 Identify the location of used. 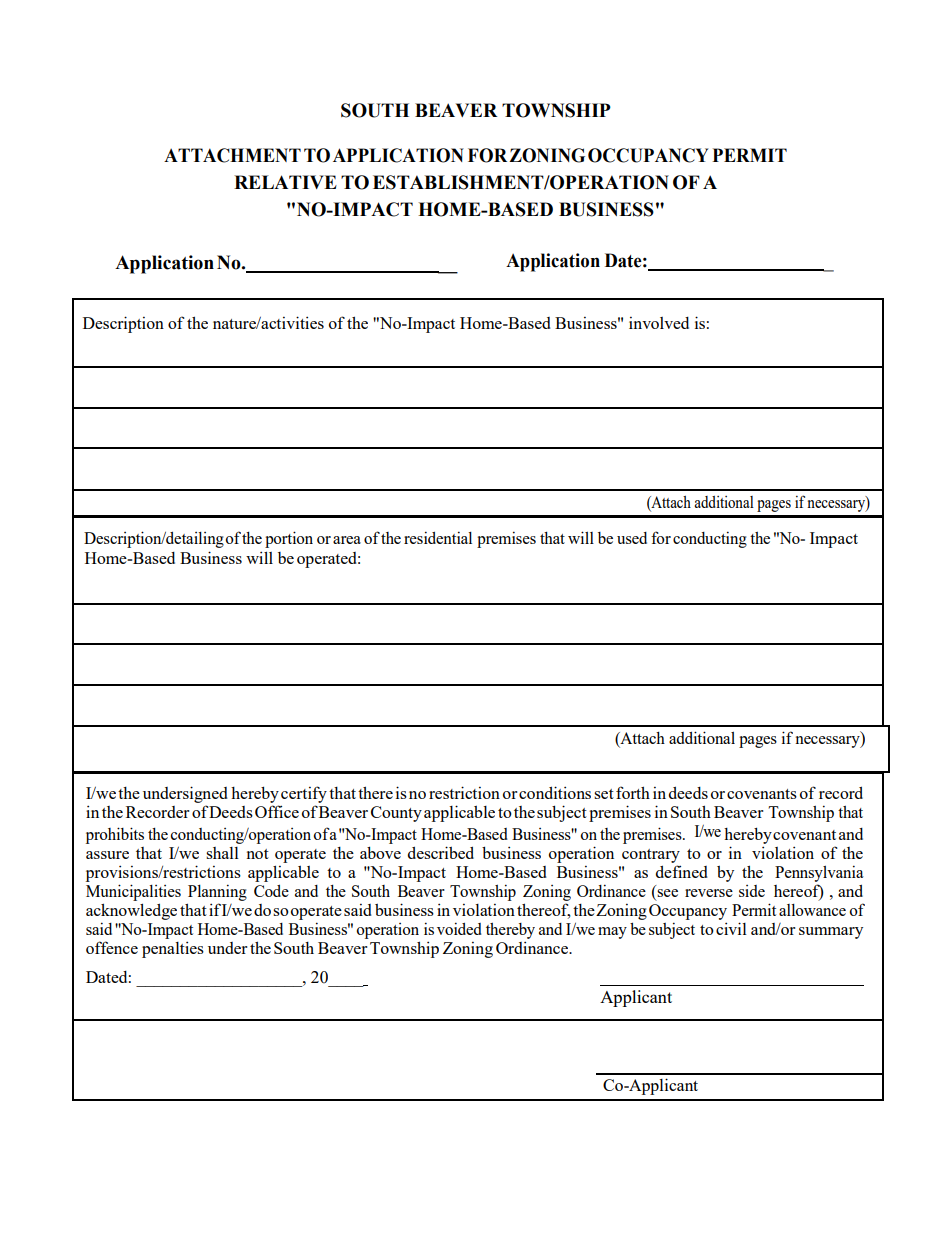
(632, 538).
